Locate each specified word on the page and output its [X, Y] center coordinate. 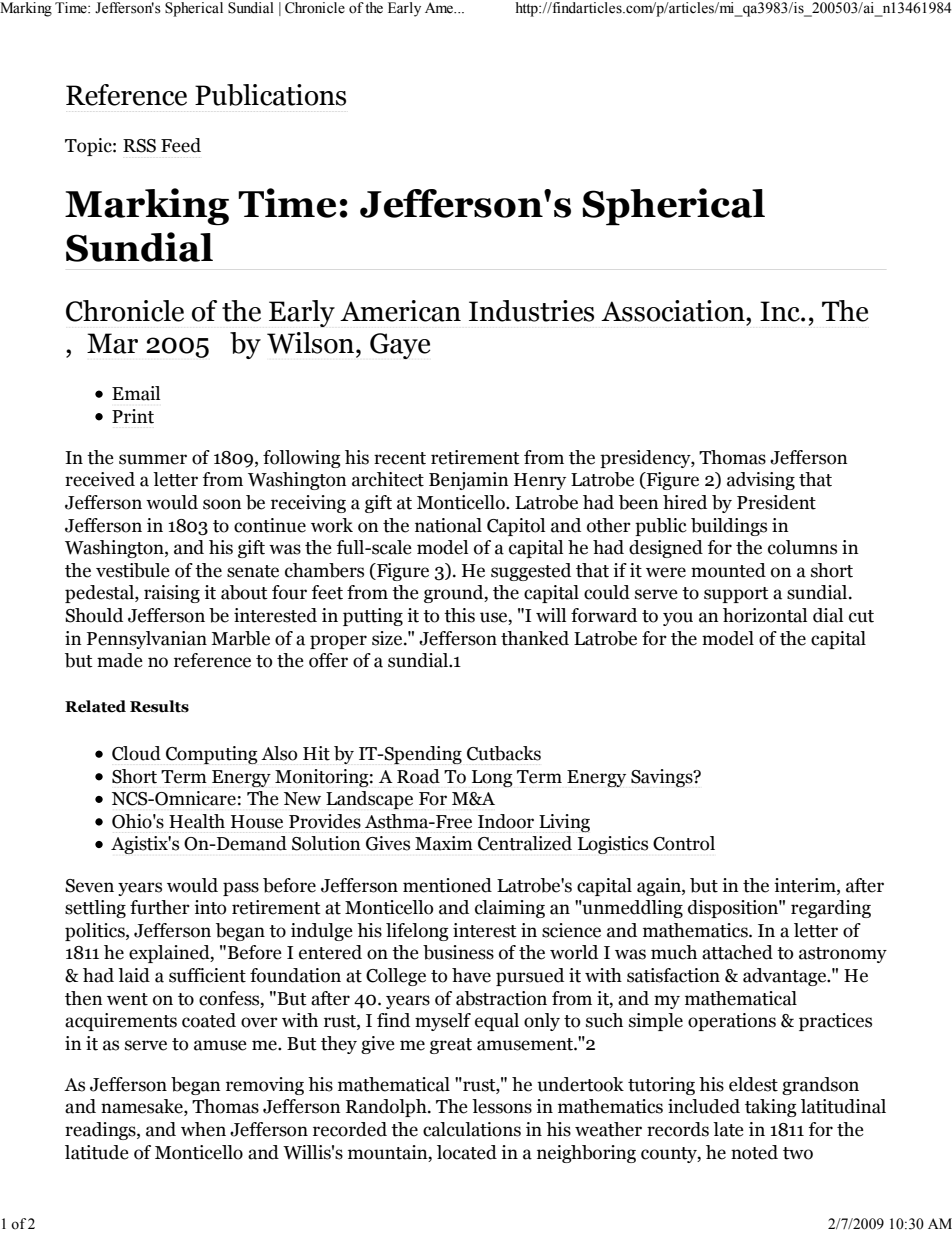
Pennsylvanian [147, 640]
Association [674, 311]
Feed [181, 145]
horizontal [765, 615]
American [400, 311]
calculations [472, 1129]
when [203, 1129]
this [459, 615]
